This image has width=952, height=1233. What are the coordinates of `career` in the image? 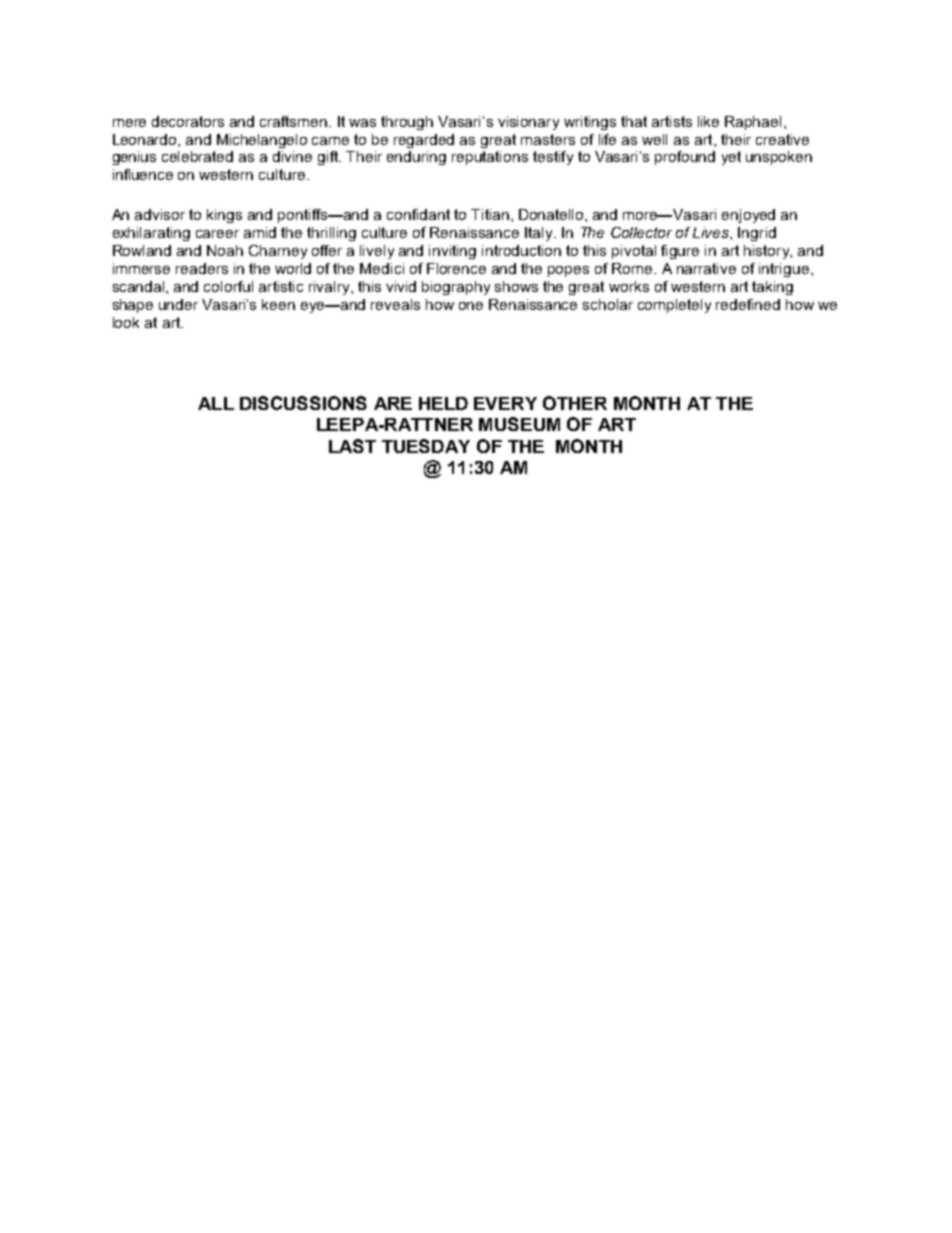 It's located at (217, 234).
